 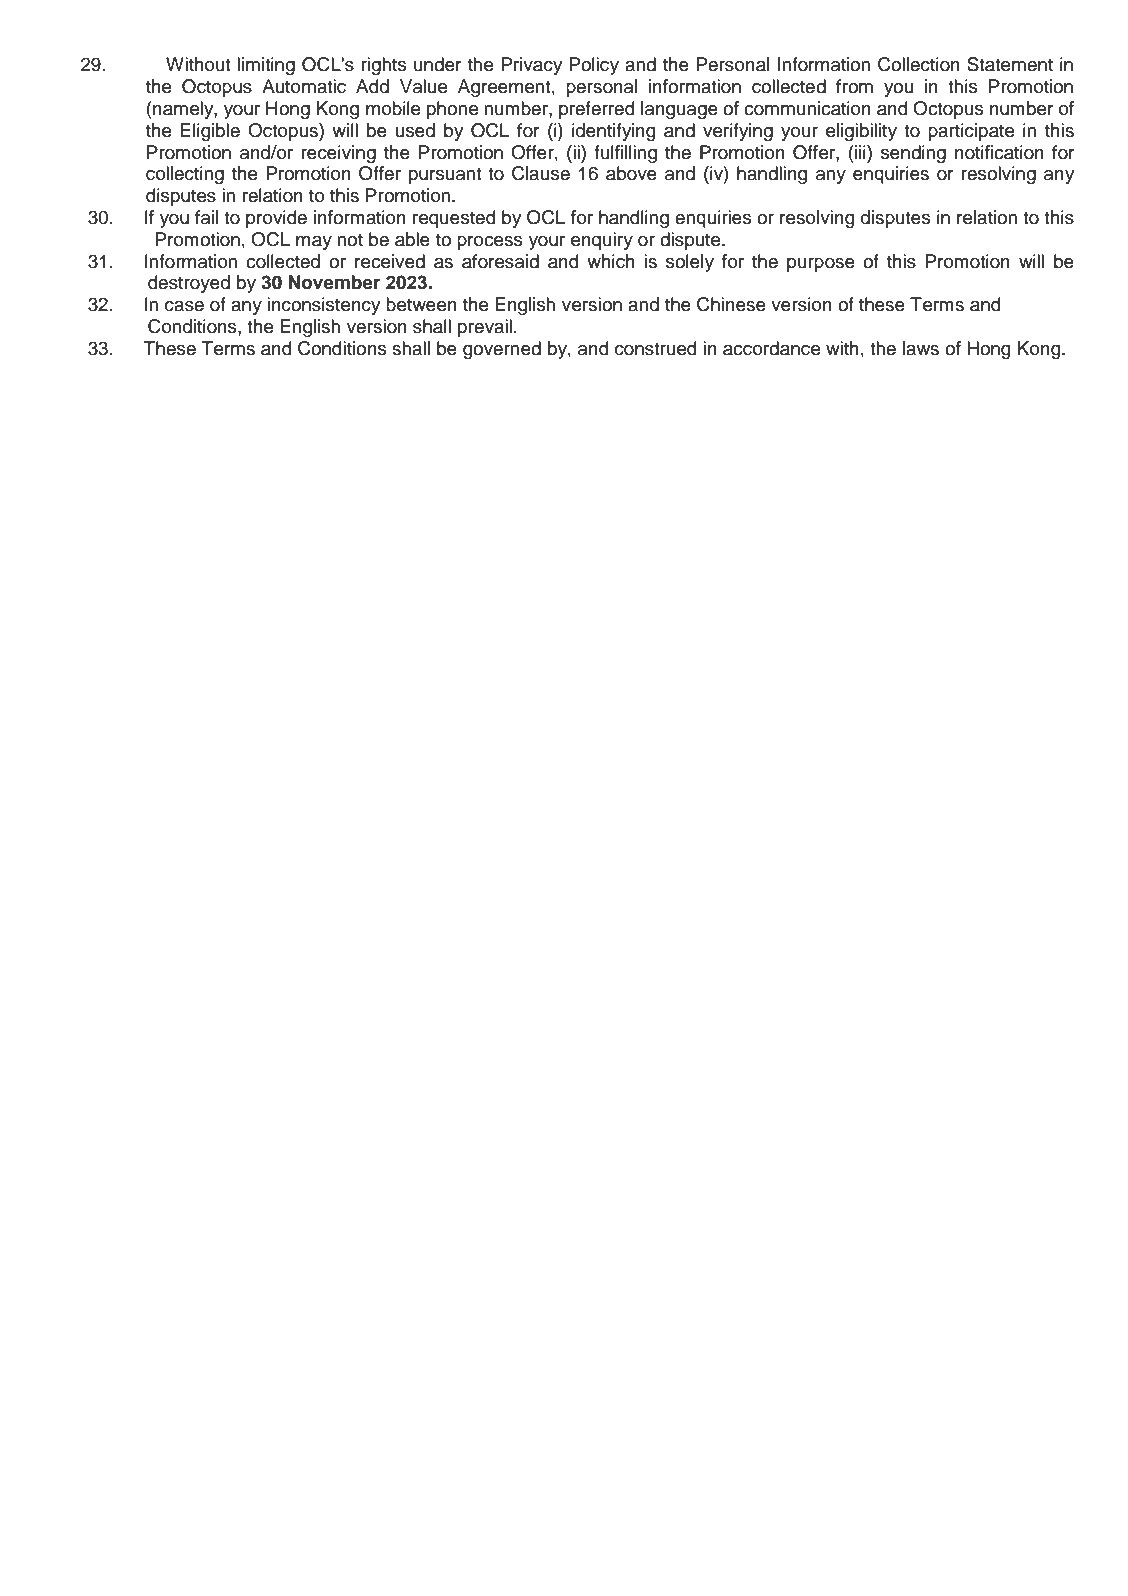 I want to click on construed, so click(x=656, y=348).
